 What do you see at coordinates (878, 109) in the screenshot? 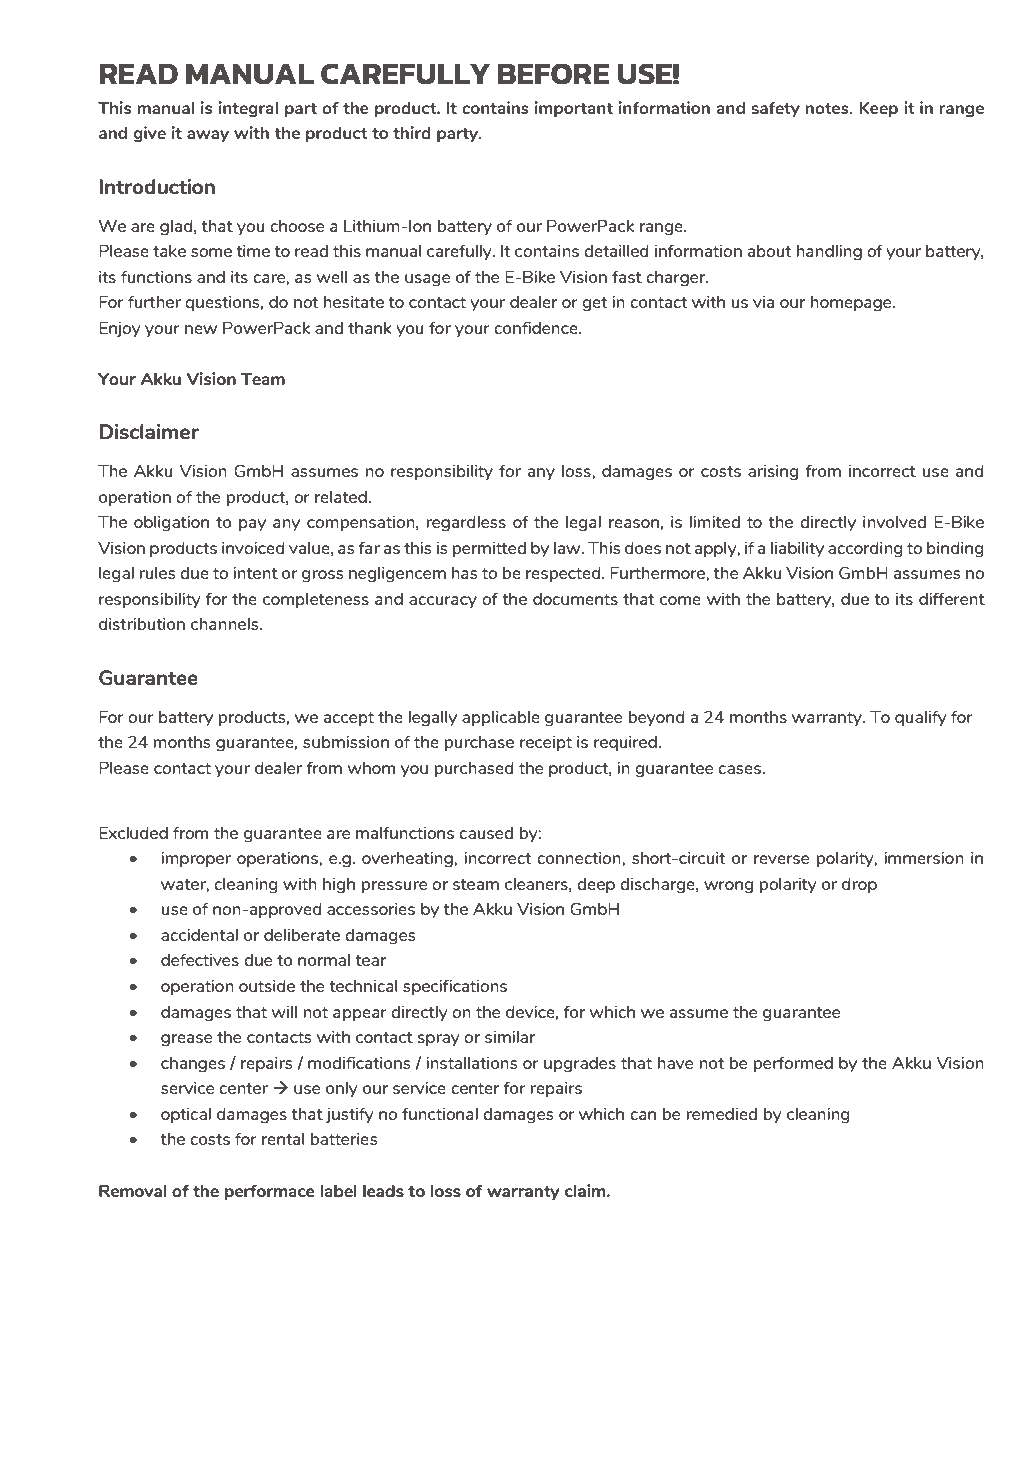
I see `Keep` at bounding box center [878, 109].
